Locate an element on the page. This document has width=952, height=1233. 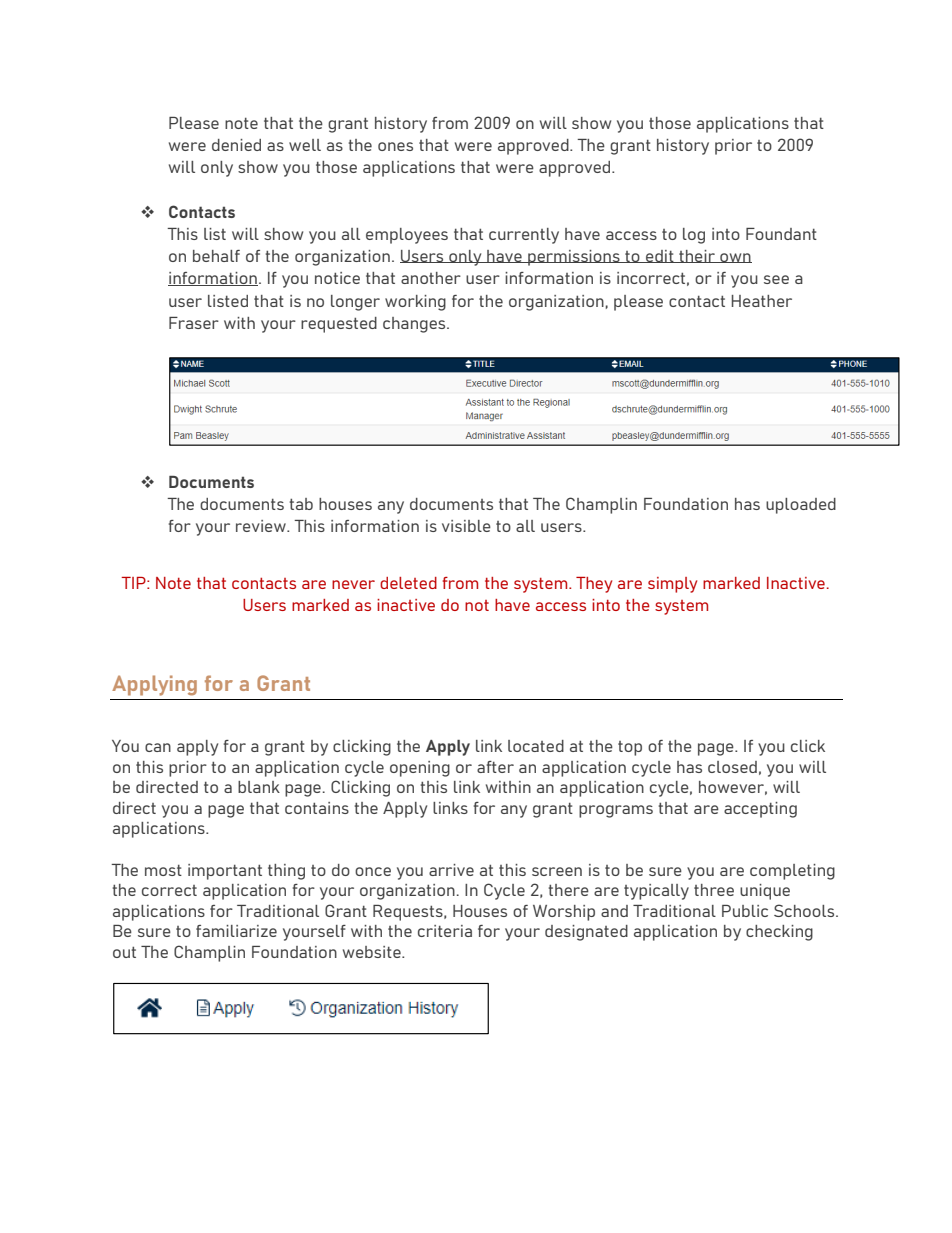
after is located at coordinates (495, 767).
